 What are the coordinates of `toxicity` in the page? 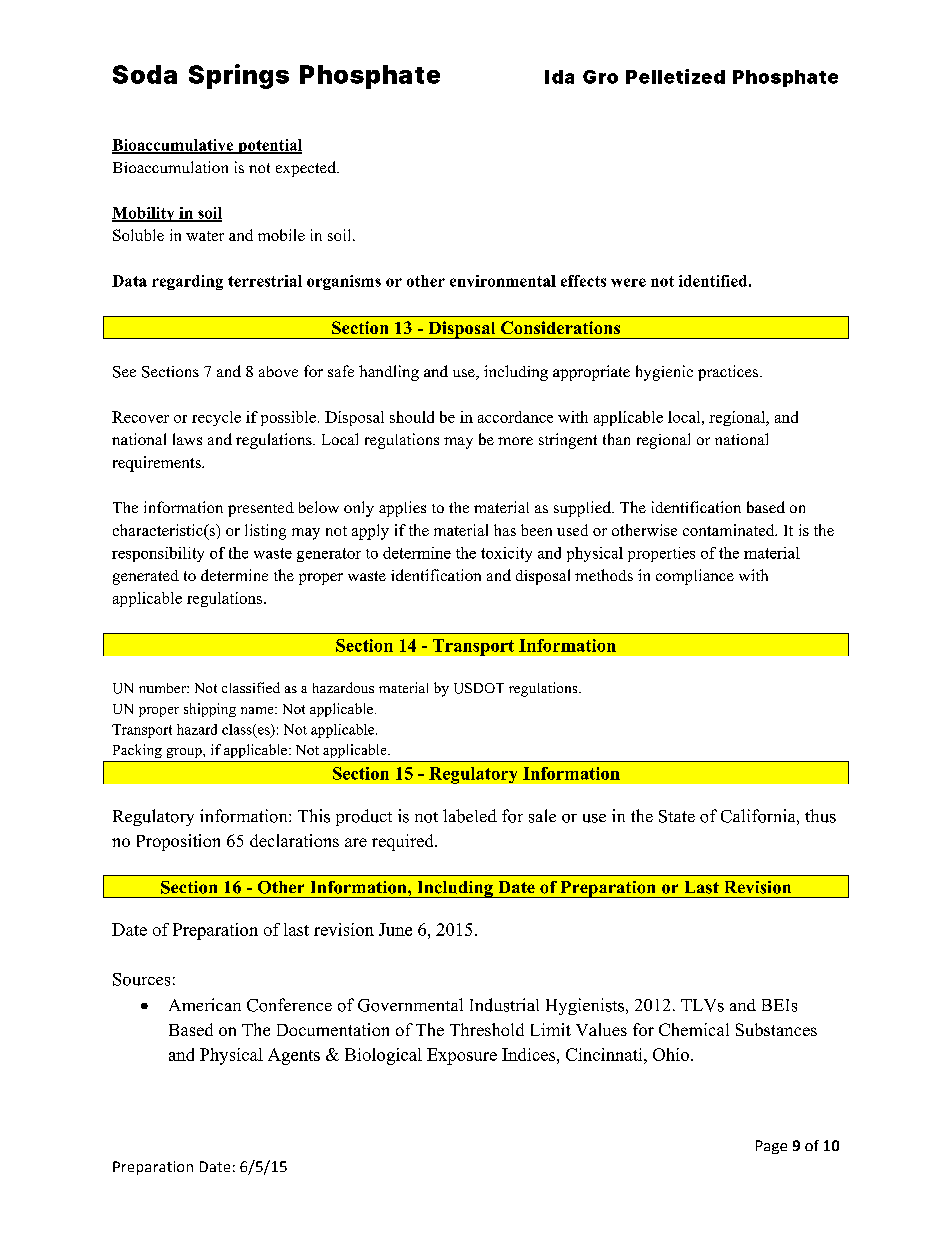 It's located at (506, 554).
